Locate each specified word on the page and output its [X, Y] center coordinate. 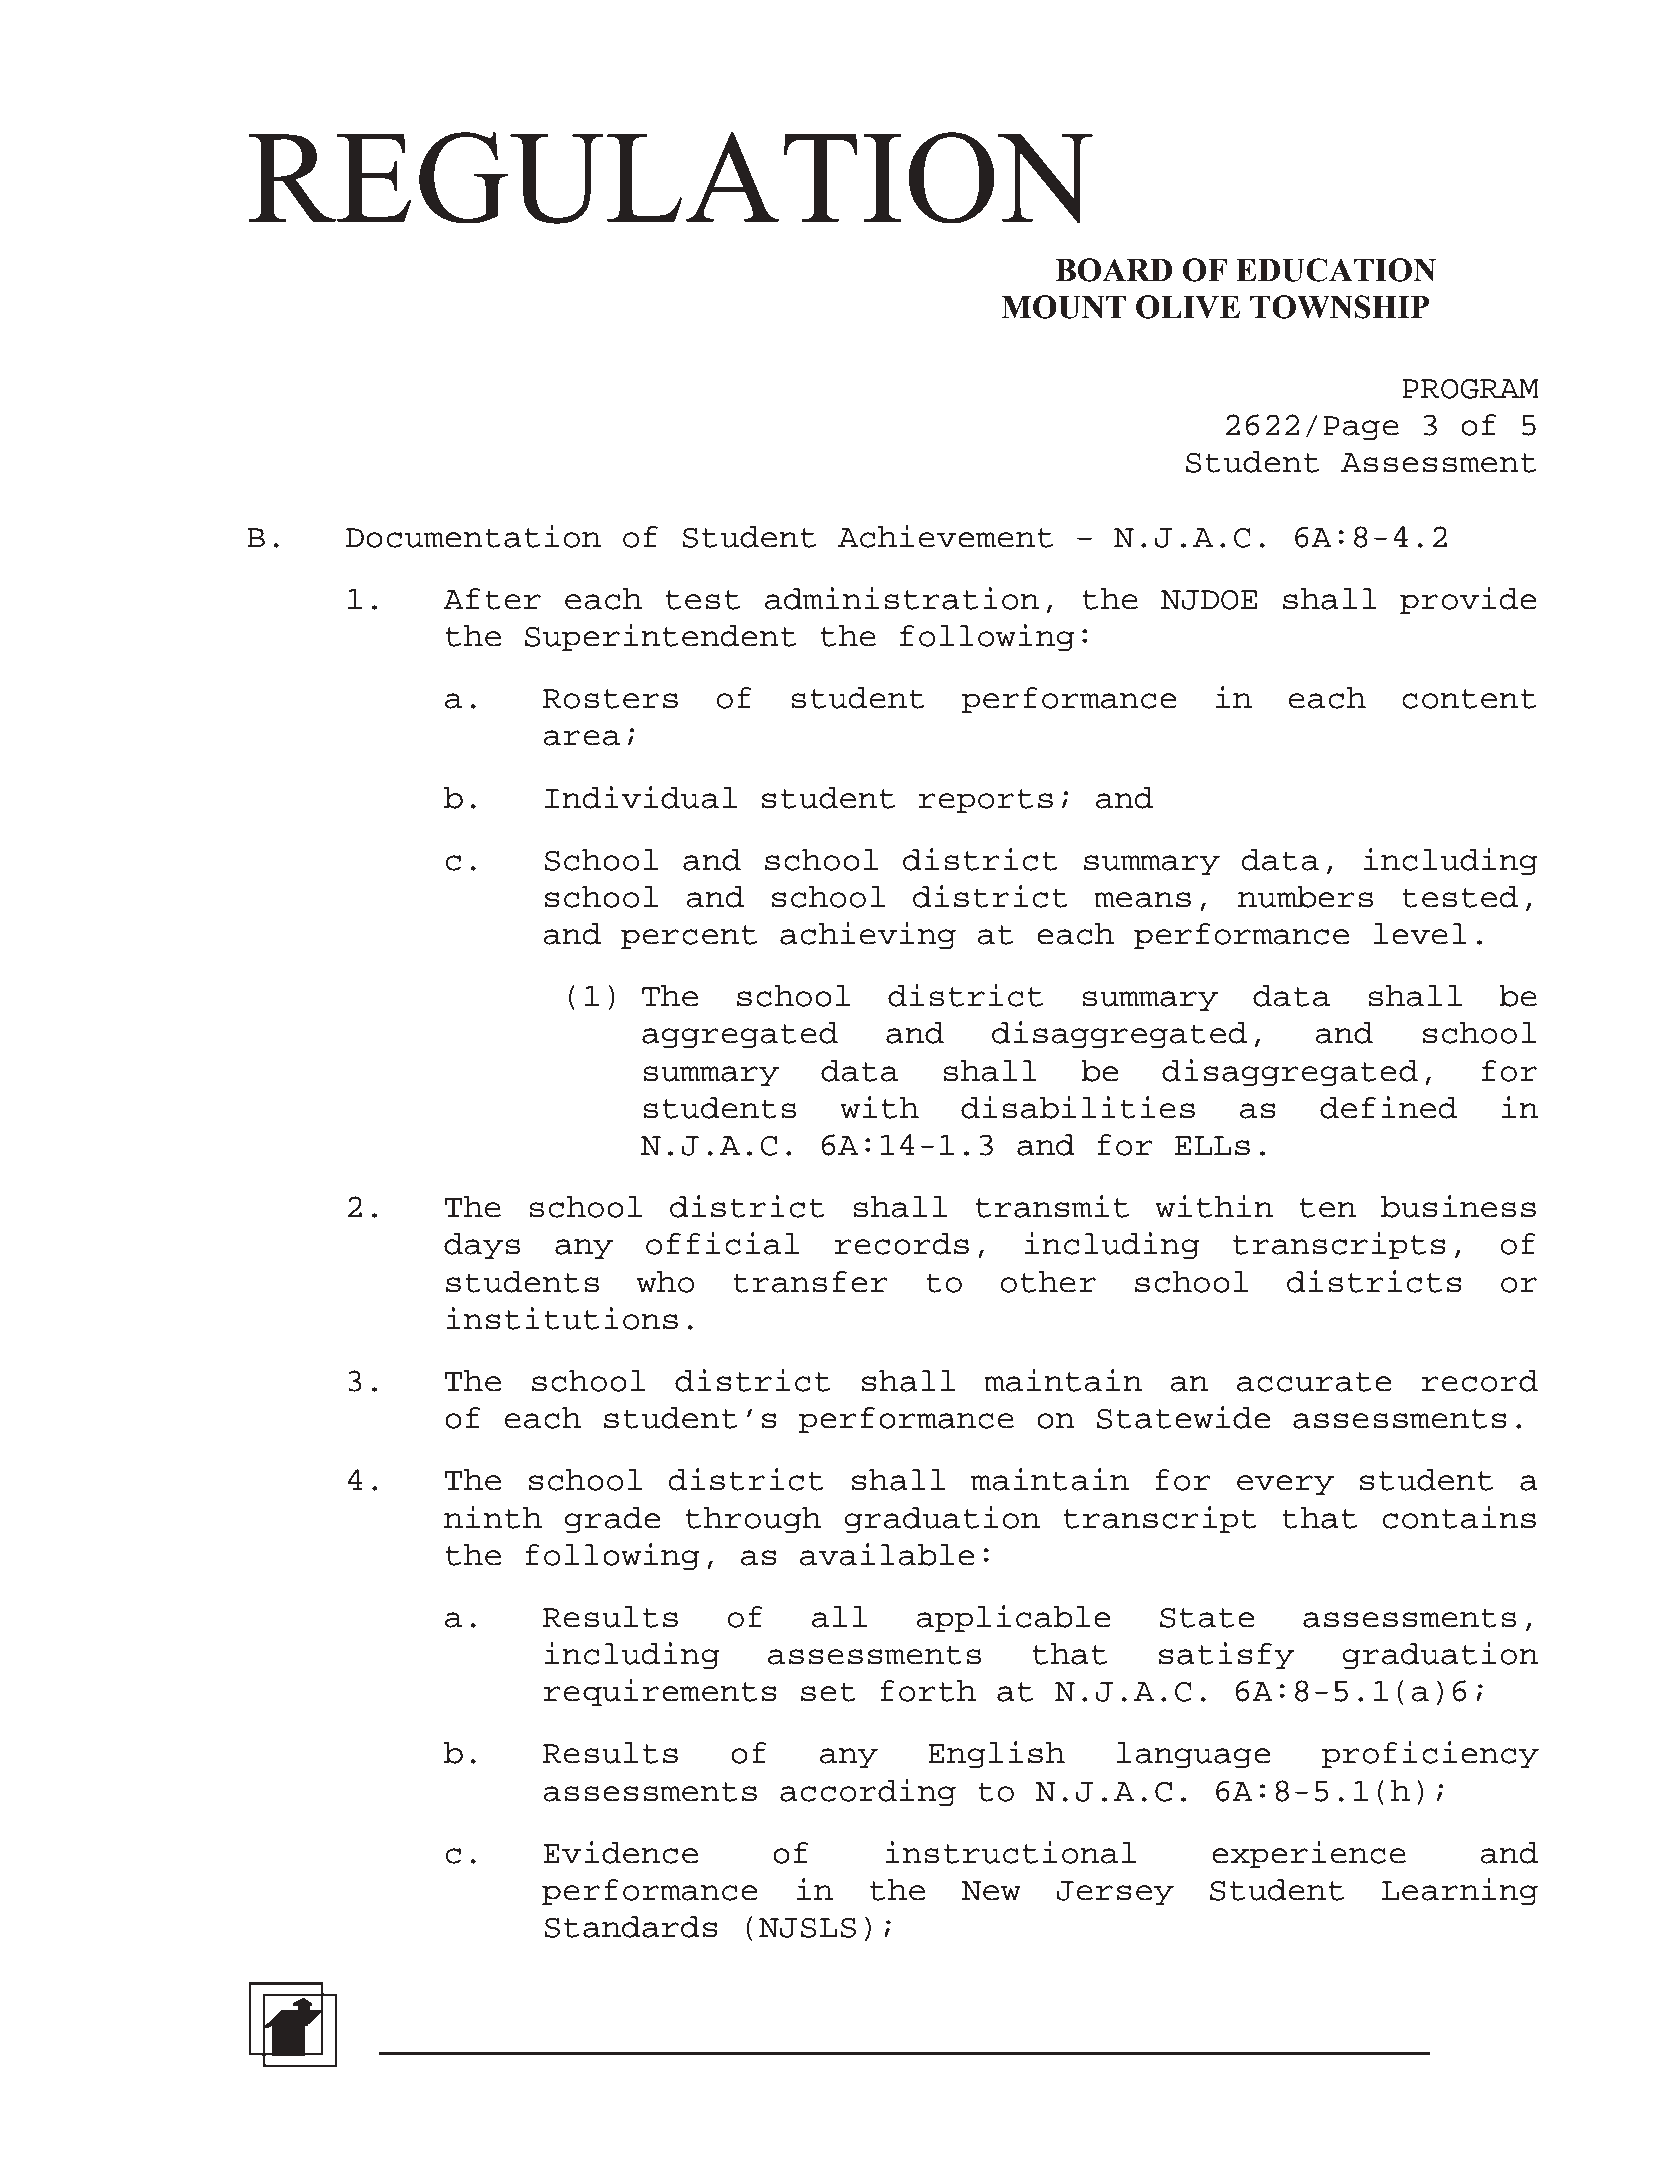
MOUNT [1063, 307]
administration [902, 598]
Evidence [621, 1852]
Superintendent [660, 637]
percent [689, 937]
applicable [1013, 1618]
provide [1468, 600]
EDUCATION [1336, 270]
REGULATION [671, 178]
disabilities [1078, 1107]
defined [1388, 1107]
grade [613, 1520]
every [1285, 1485]
